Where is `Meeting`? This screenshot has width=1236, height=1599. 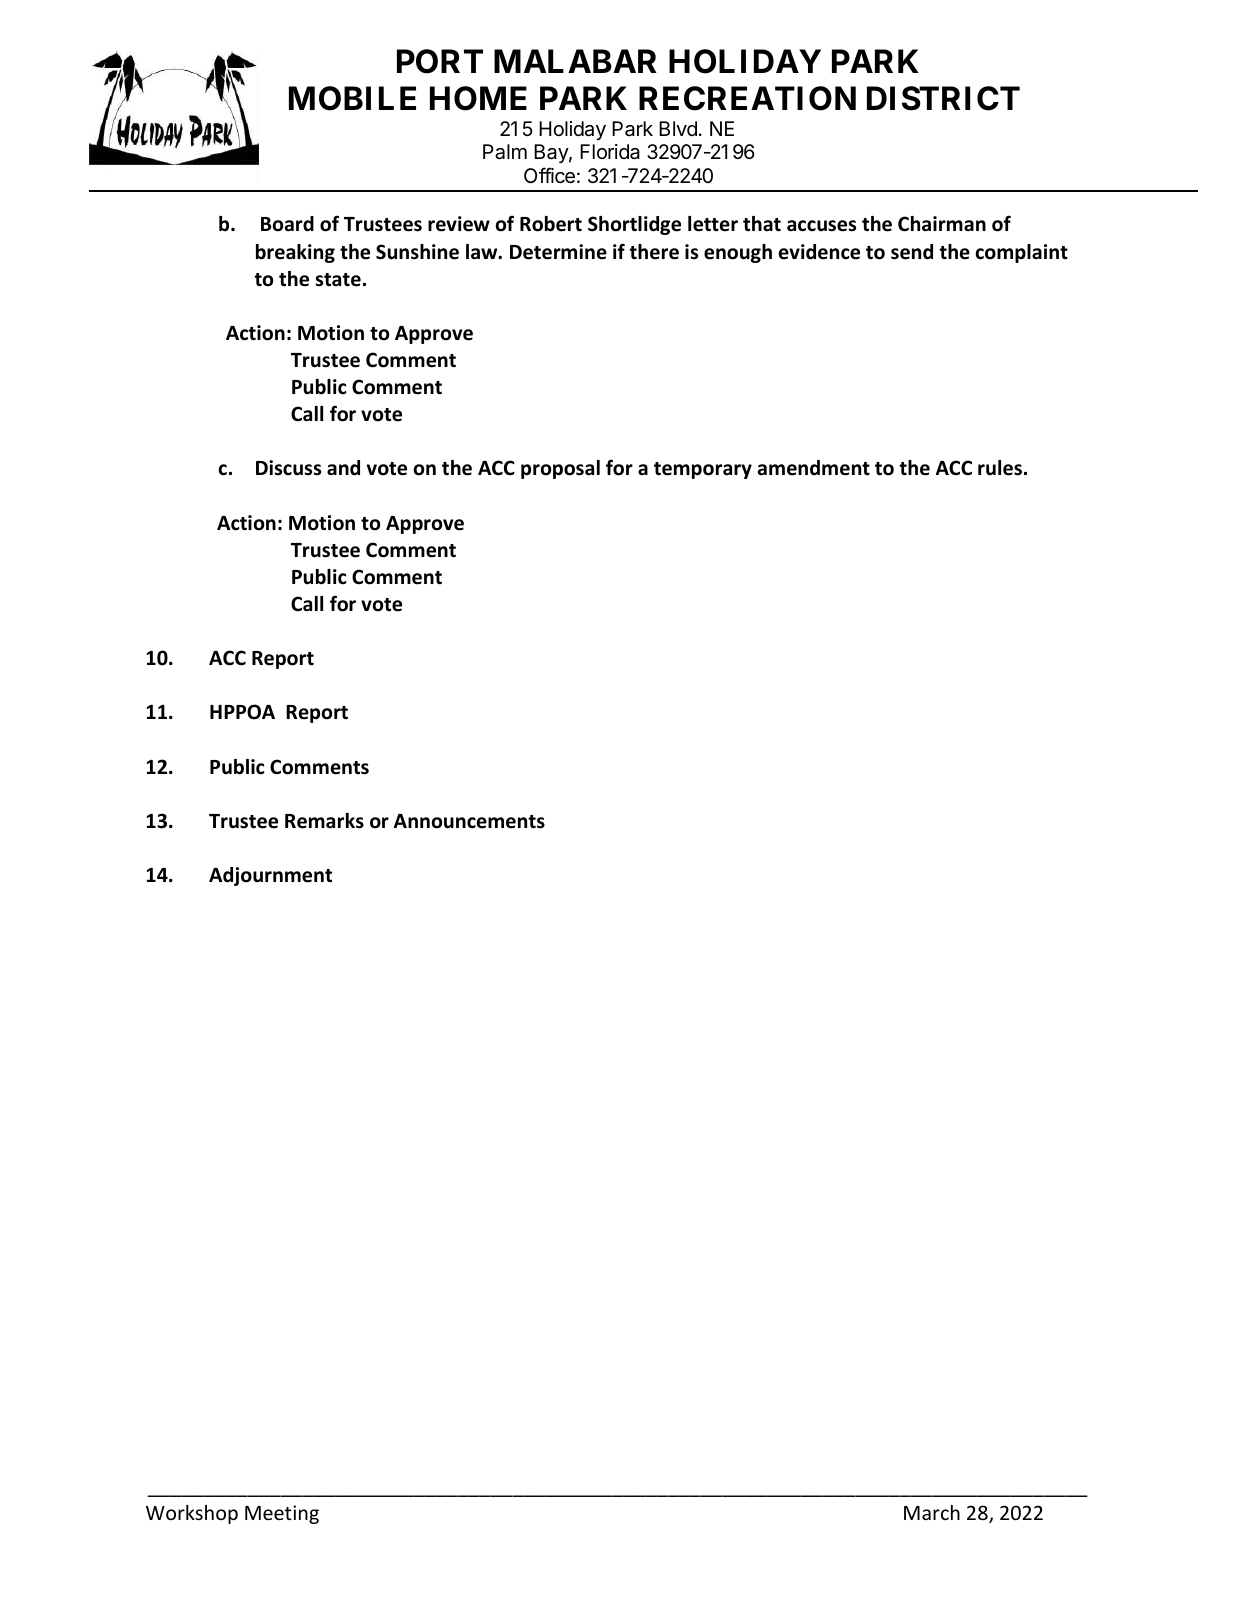
Meeting is located at coordinates (282, 1514).
